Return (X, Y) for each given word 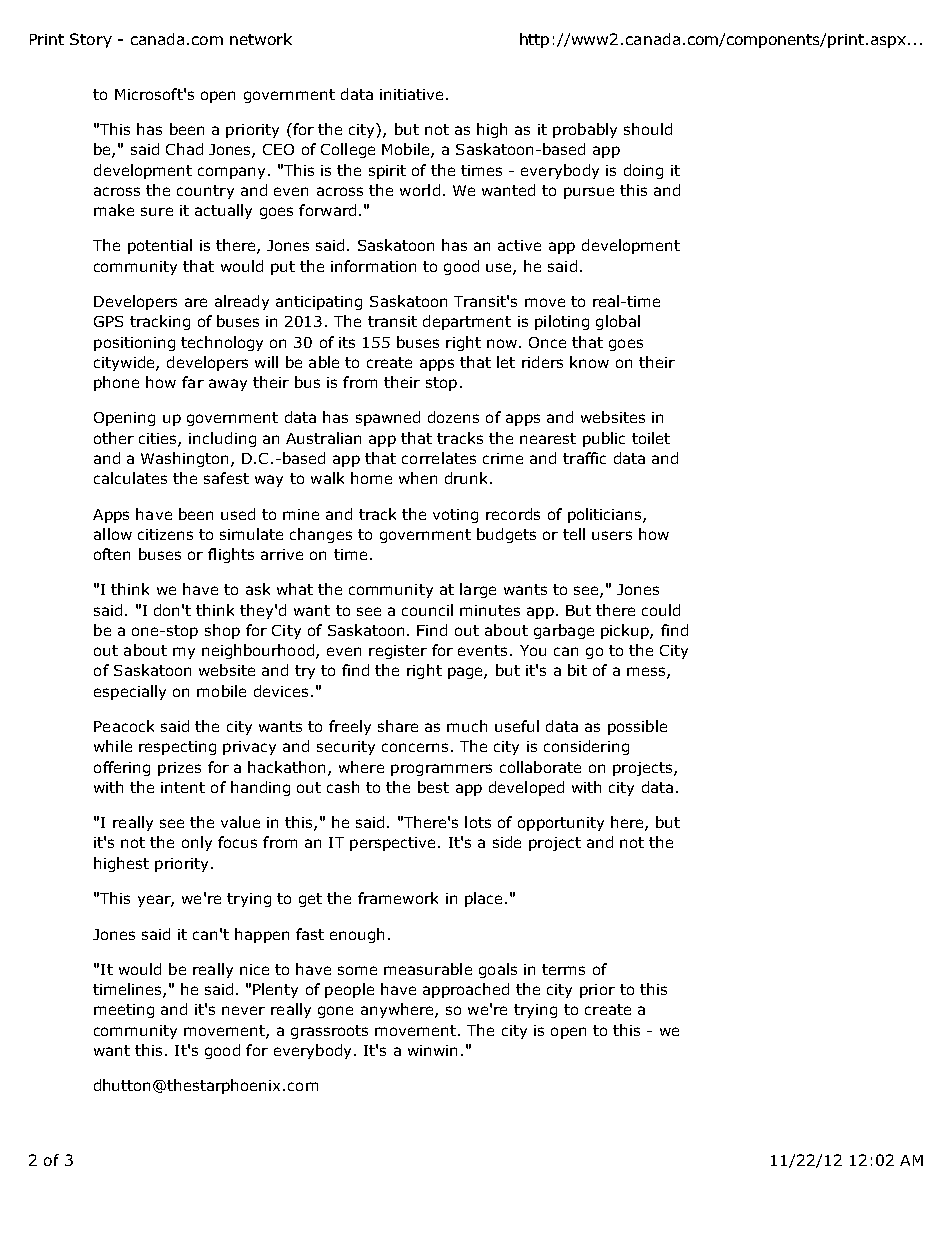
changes (321, 535)
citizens (165, 534)
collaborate (540, 767)
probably (585, 130)
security (346, 748)
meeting (124, 1011)
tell (574, 534)
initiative (411, 94)
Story (91, 40)
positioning (134, 344)
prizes (179, 769)
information (373, 266)
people (349, 990)
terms (563, 969)
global (618, 322)
